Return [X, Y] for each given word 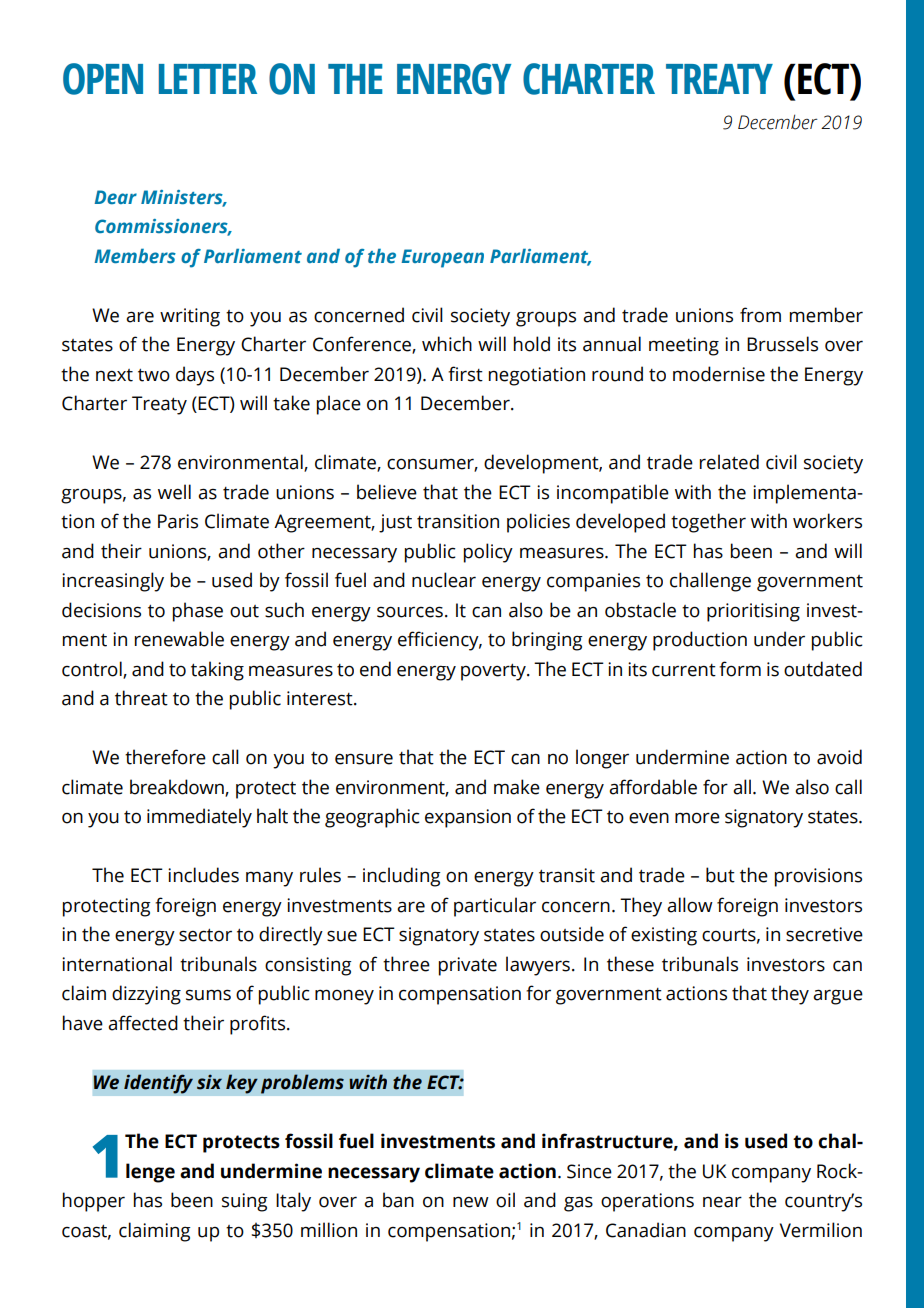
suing [244, 1202]
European [442, 258]
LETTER [208, 79]
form [740, 669]
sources [410, 612]
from [760, 315]
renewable [179, 639]
